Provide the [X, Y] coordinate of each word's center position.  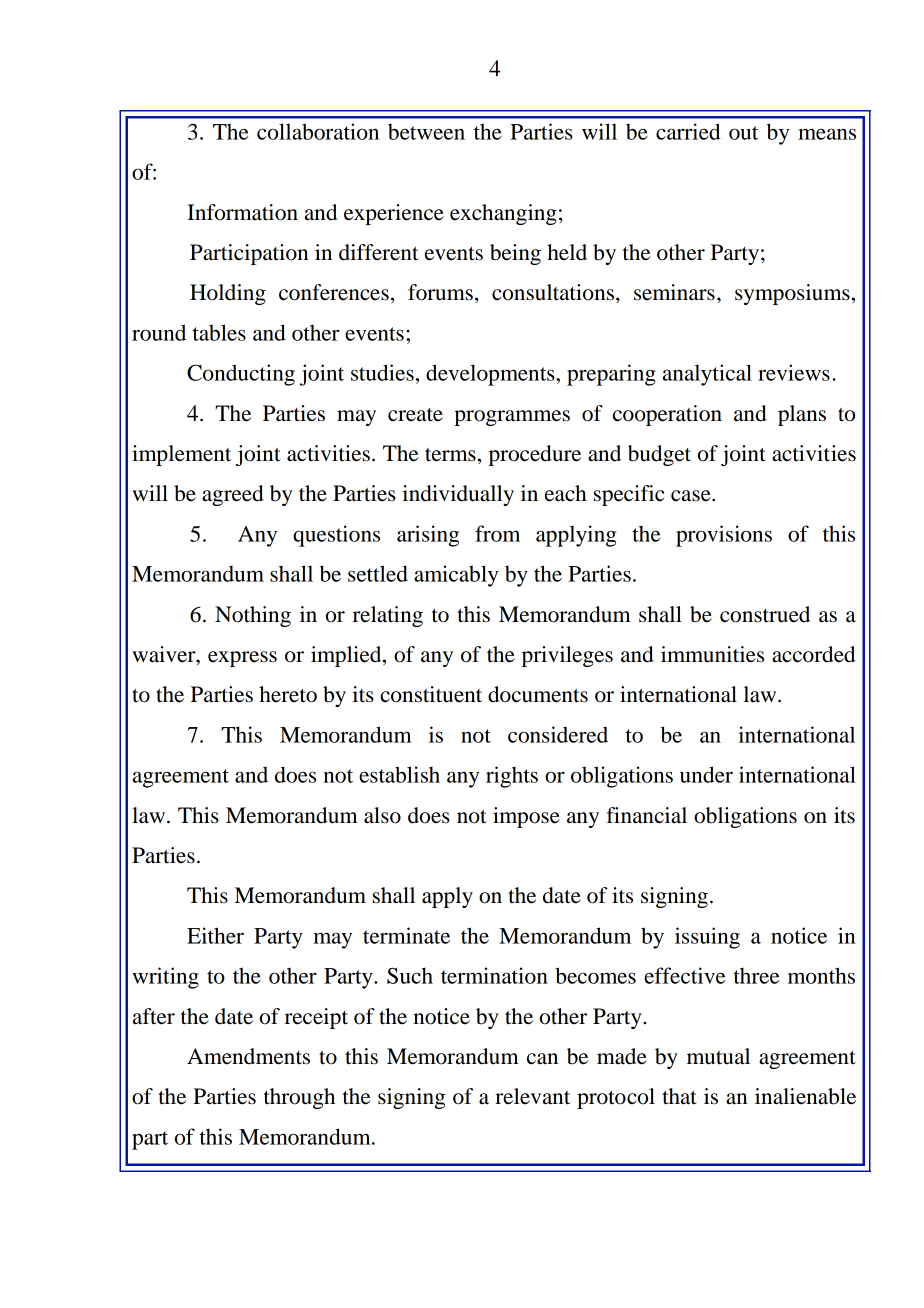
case [692, 496]
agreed [233, 495]
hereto [288, 694]
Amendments [248, 1056]
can [542, 1059]
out [743, 133]
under [706, 774]
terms [450, 455]
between [426, 131]
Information [242, 212]
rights [512, 777]
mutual [718, 1056]
